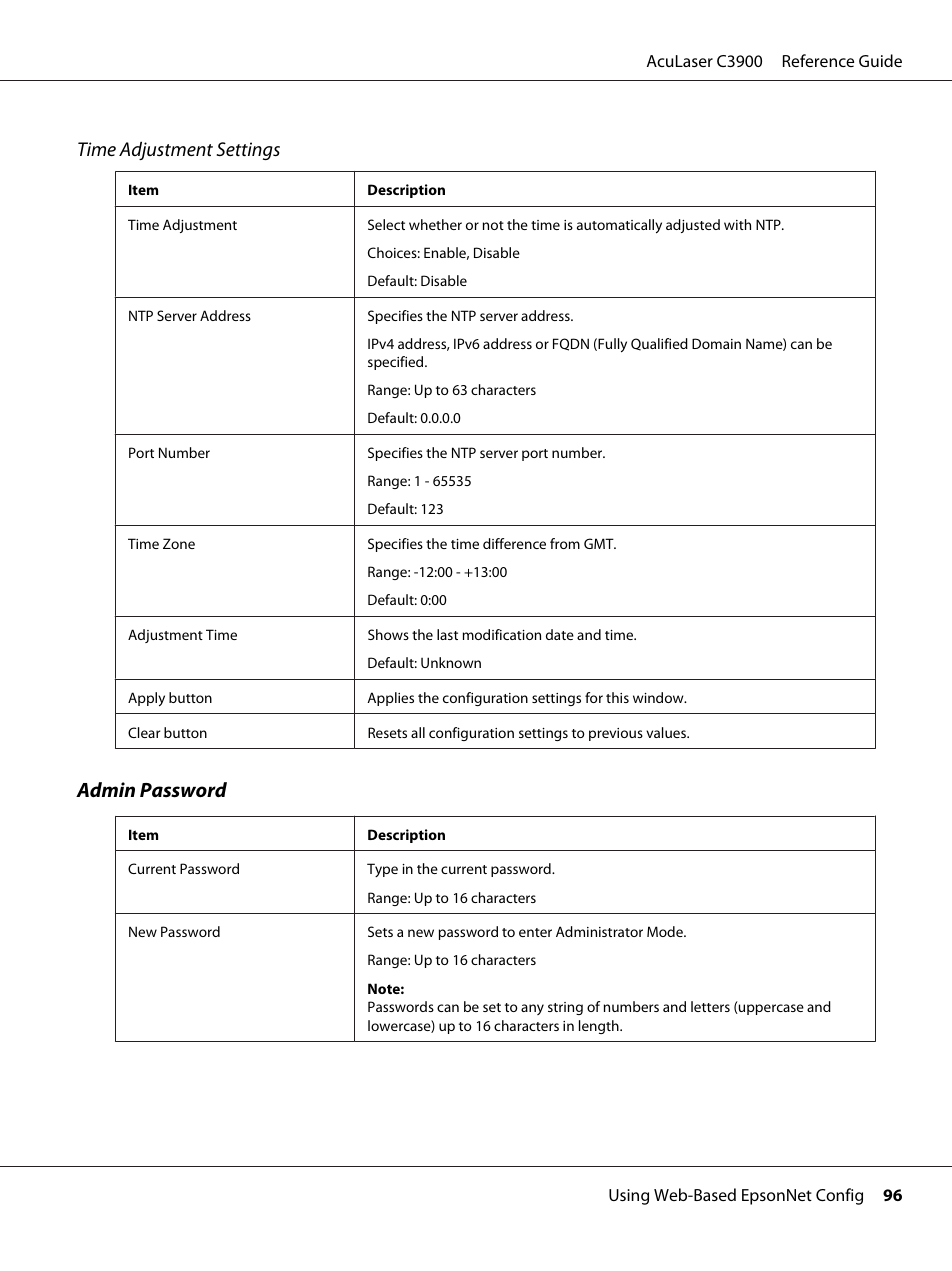 The image size is (952, 1271). I want to click on letters, so click(710, 1006).
